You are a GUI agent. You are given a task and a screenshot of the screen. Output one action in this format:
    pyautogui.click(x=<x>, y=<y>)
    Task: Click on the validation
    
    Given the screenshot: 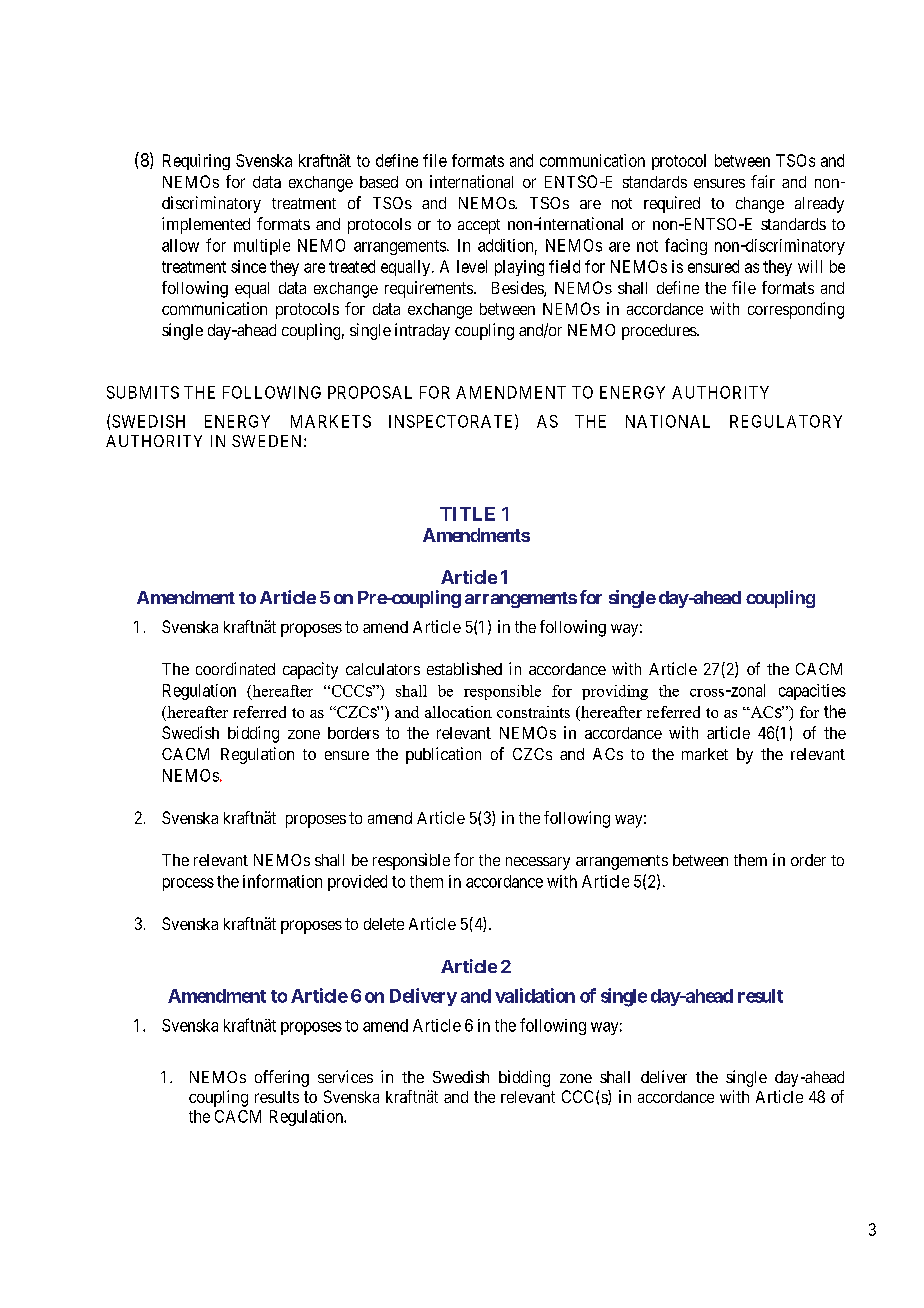 What is the action you would take?
    pyautogui.click(x=535, y=995)
